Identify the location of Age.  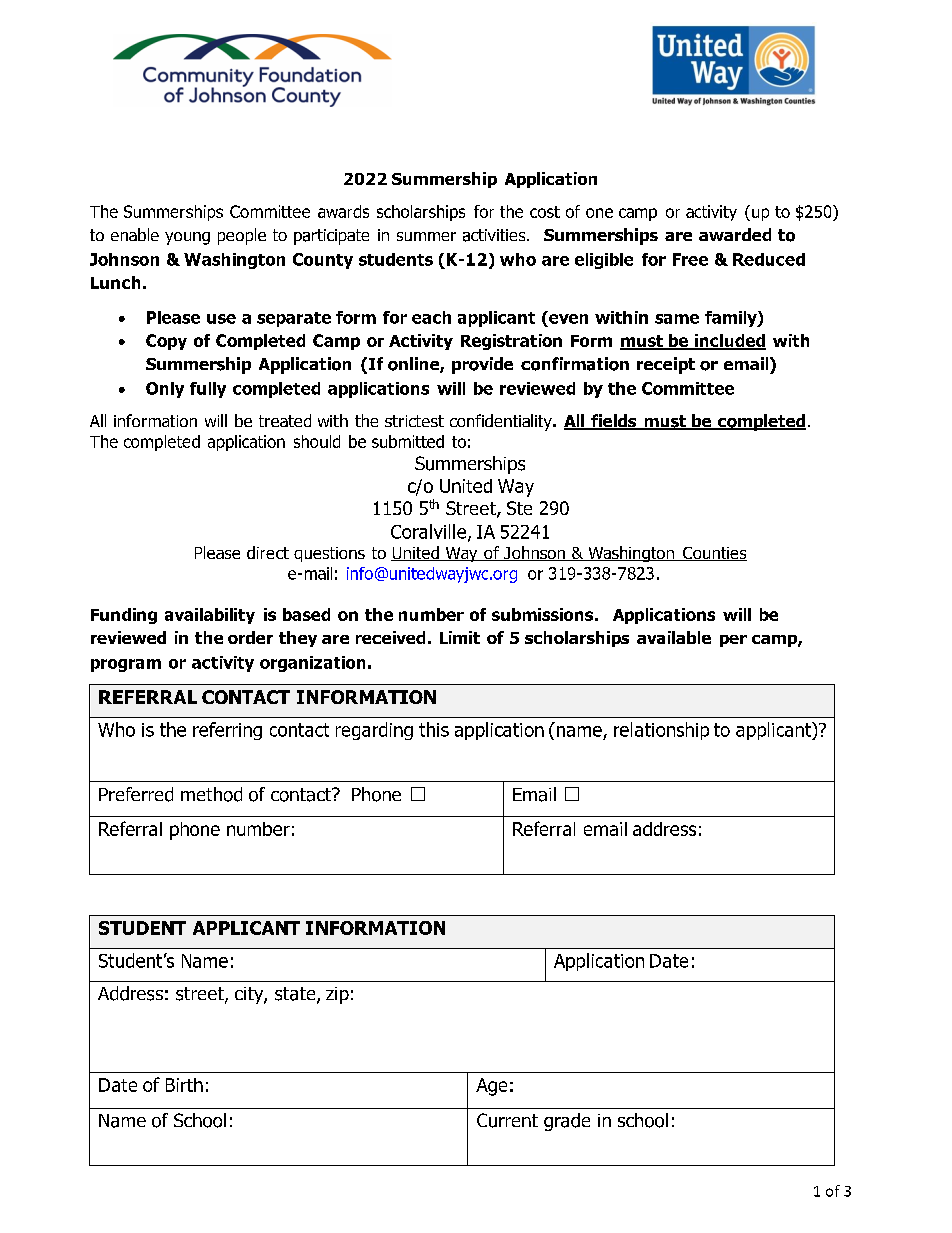
(491, 1087).
